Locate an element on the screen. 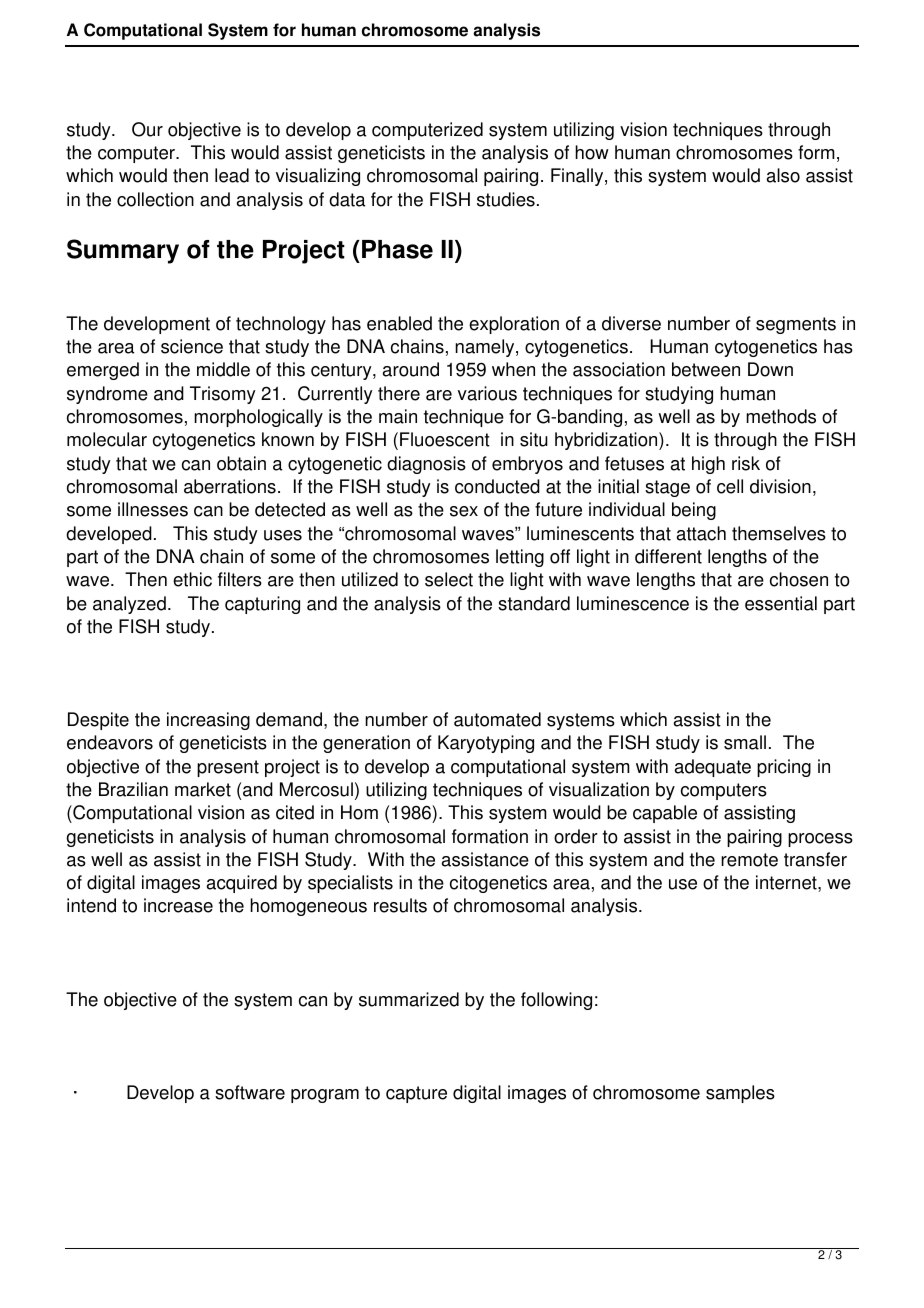 The width and height of the screenshot is (924, 1308). obtain is located at coordinates (241, 463).
